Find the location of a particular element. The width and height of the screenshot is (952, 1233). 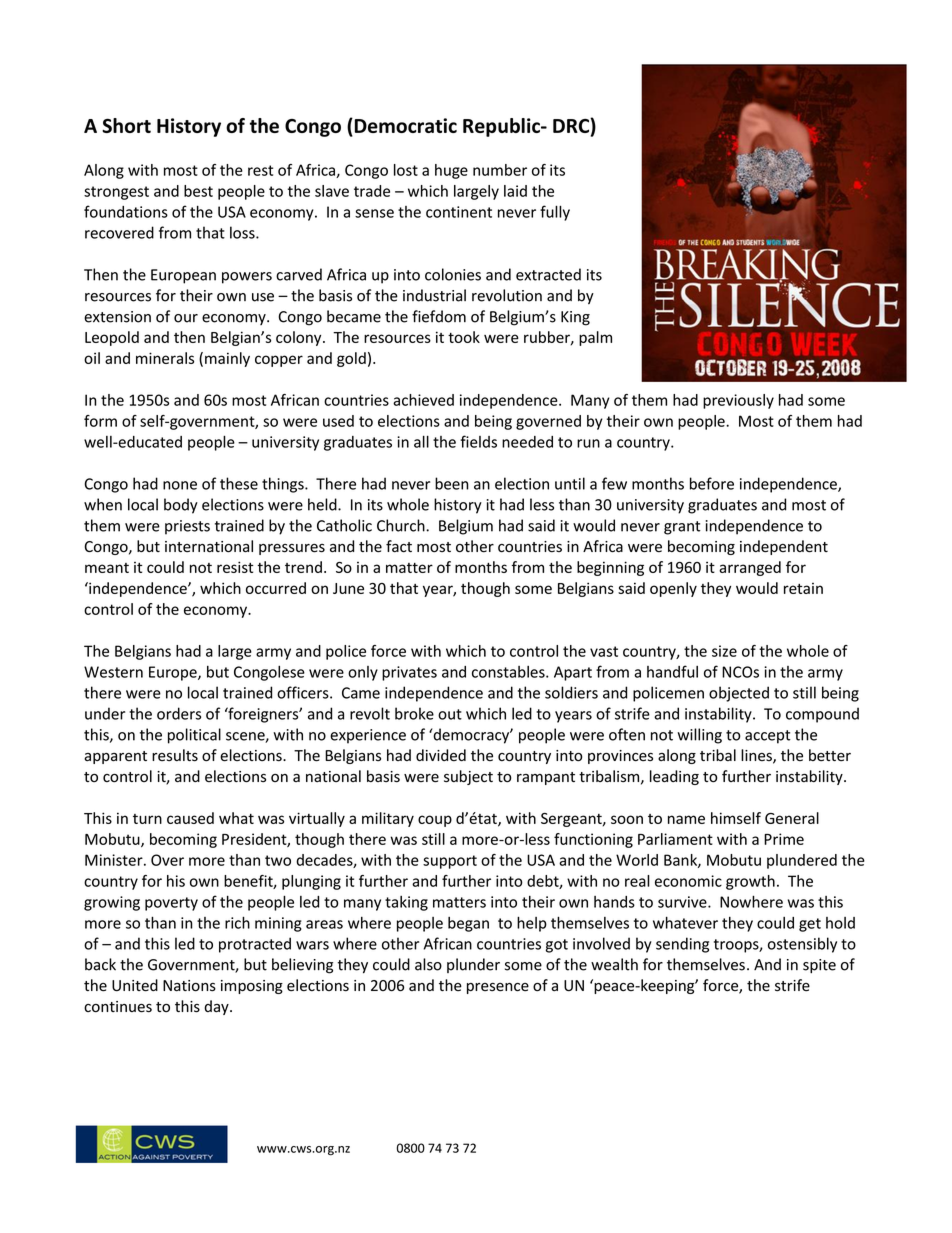

huge is located at coordinates (451, 171).
